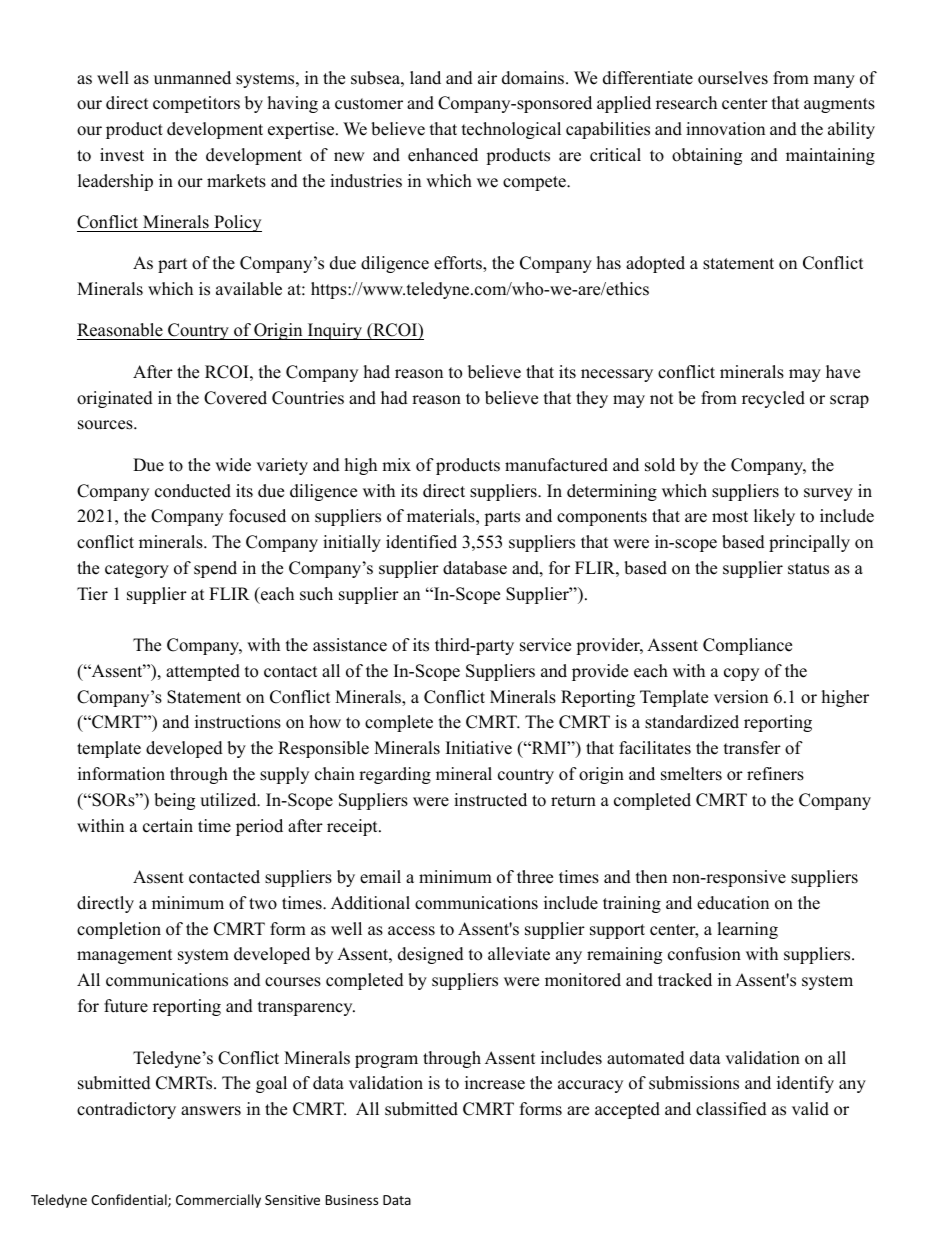 This document has height=1233, width=952. What do you see at coordinates (495, 1083) in the document?
I see `increase` at bounding box center [495, 1083].
